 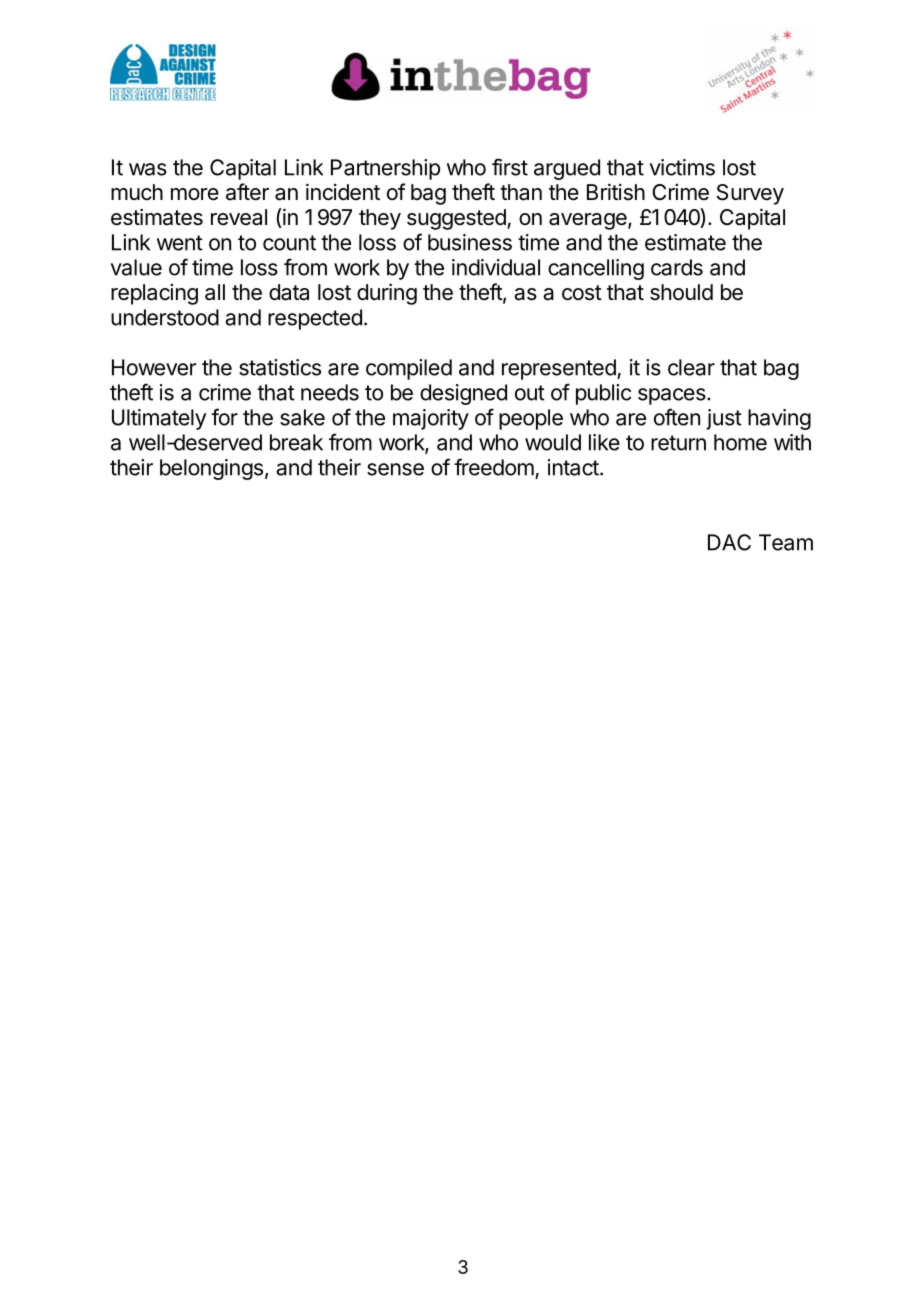 I want to click on for, so click(x=224, y=417).
